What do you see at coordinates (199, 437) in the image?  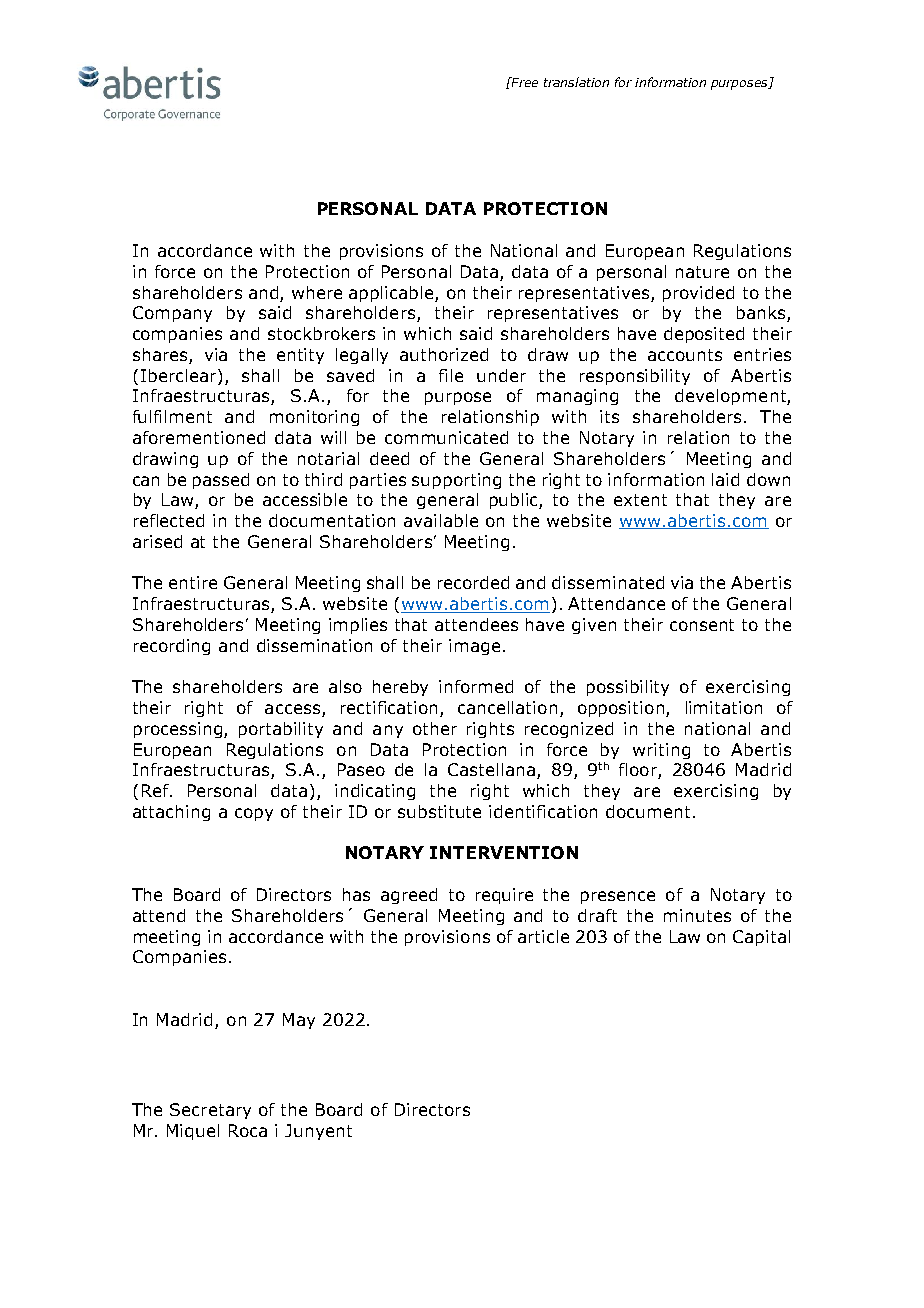 I see `aforementioned` at bounding box center [199, 437].
